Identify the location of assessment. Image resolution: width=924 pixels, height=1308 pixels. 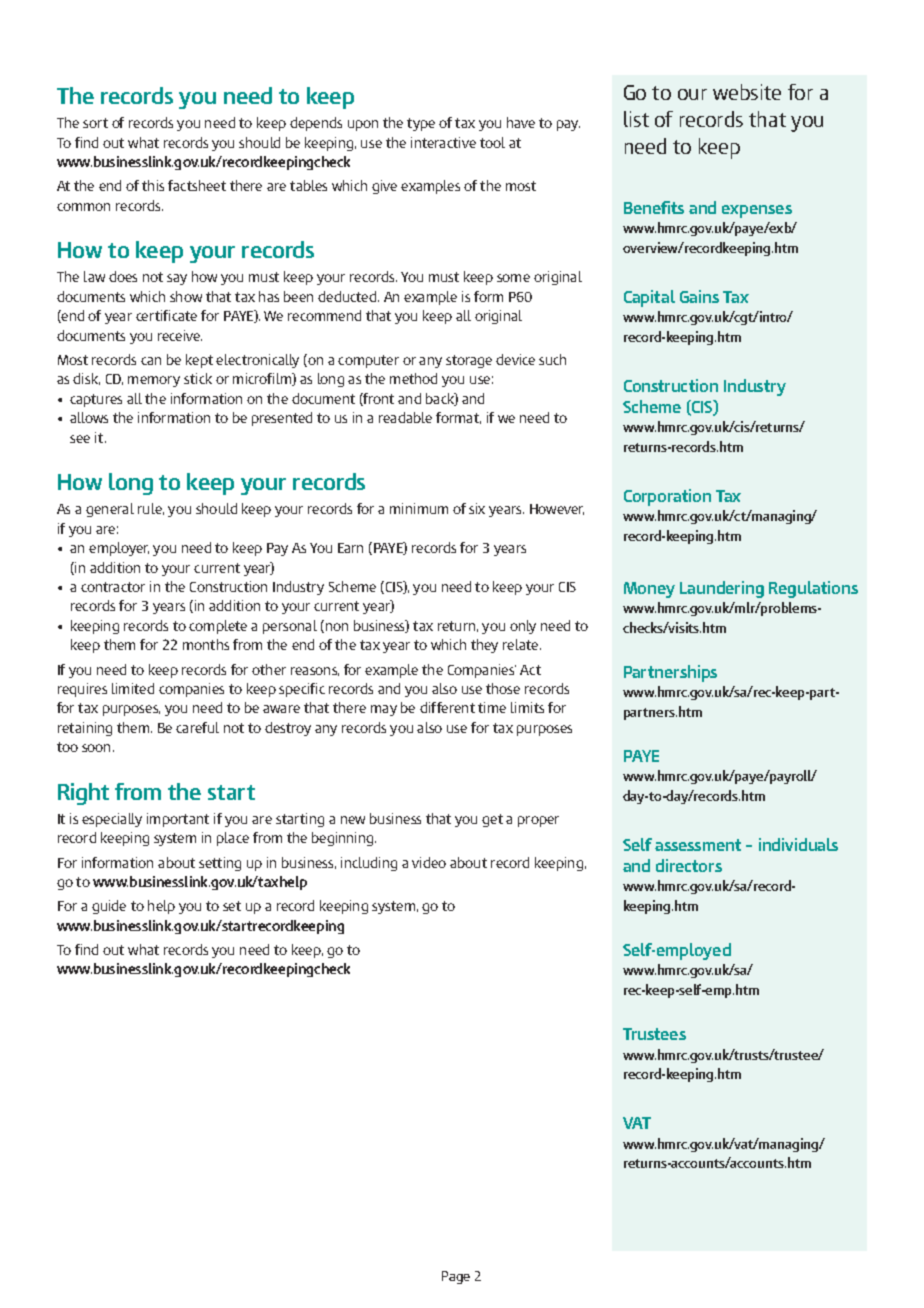
(698, 845).
